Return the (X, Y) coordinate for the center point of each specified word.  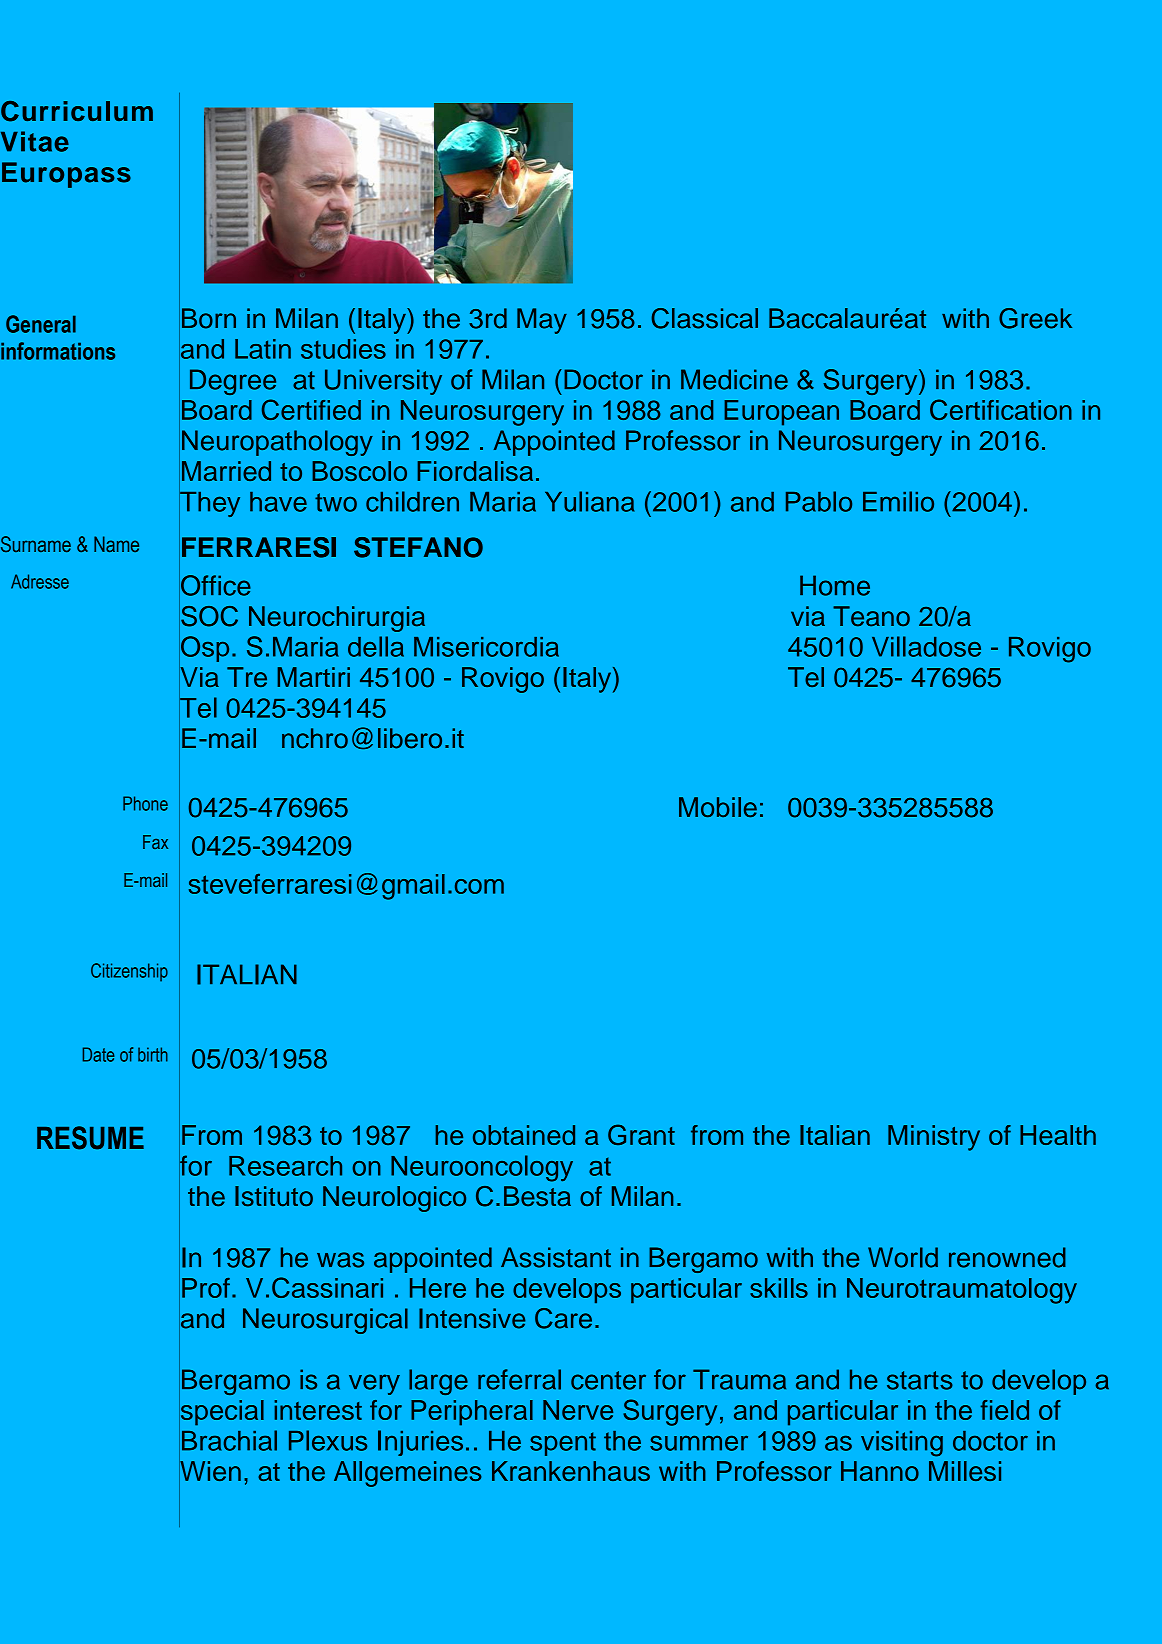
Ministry (934, 1138)
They (209, 504)
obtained (524, 1135)
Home (835, 585)
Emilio (898, 501)
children (412, 501)
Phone (145, 803)
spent (563, 1444)
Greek (1035, 318)
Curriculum (77, 111)
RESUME (90, 1138)
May (542, 321)
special (221, 1413)
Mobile (718, 807)
